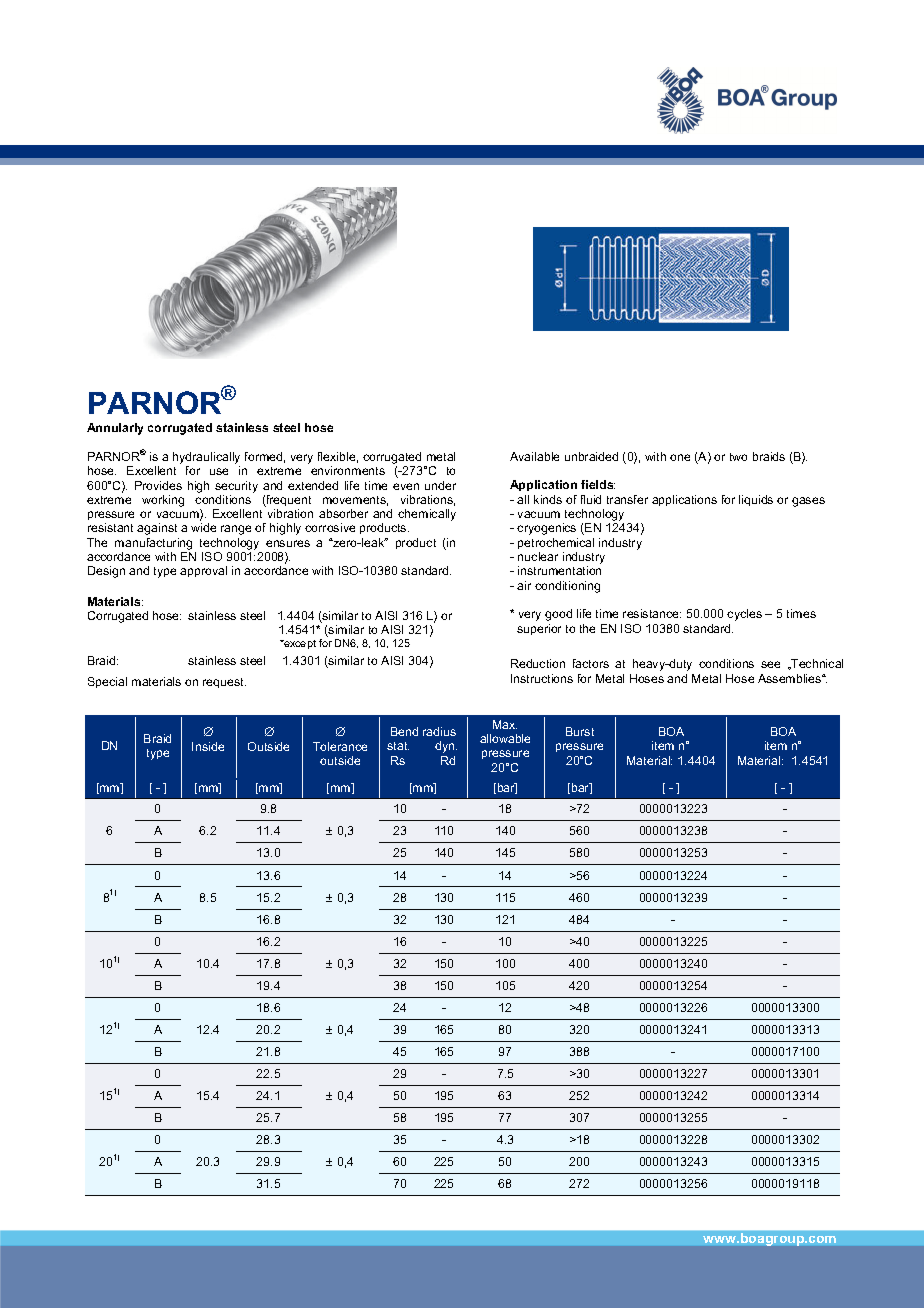  What do you see at coordinates (738, 457) in the document?
I see `two` at bounding box center [738, 457].
